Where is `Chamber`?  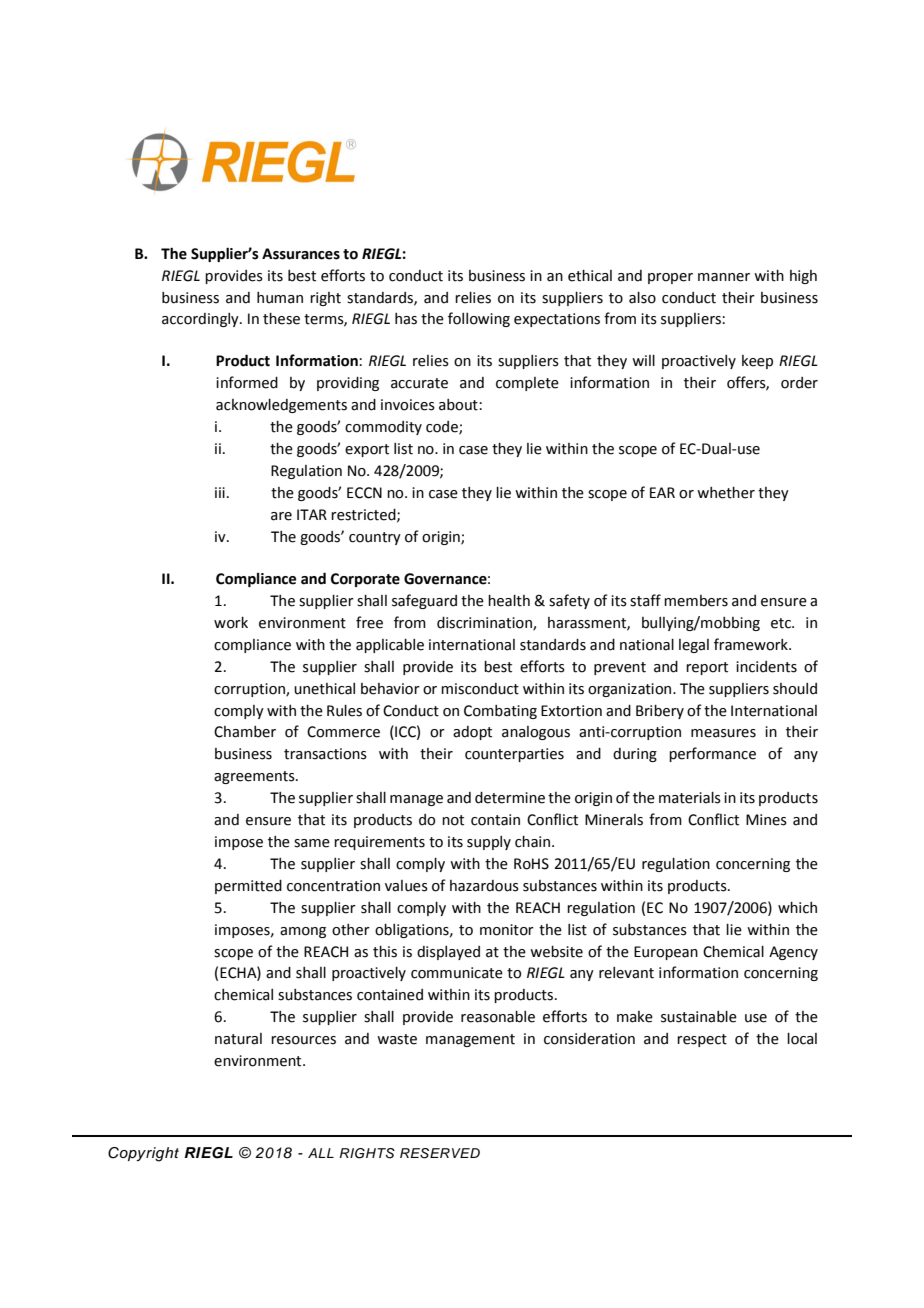 Chamber is located at coordinates (245, 732).
